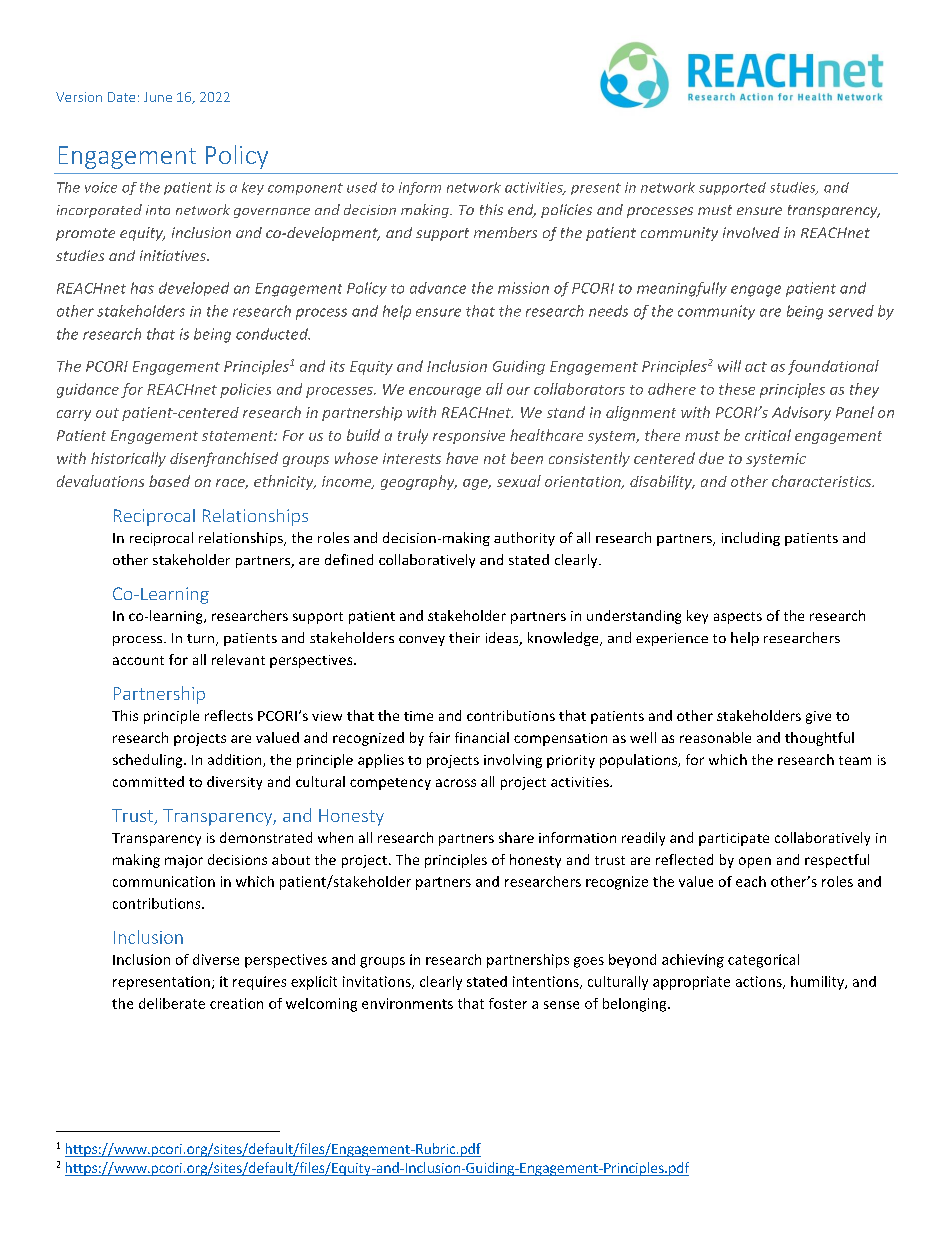  I want to click on based, so click(169, 481).
